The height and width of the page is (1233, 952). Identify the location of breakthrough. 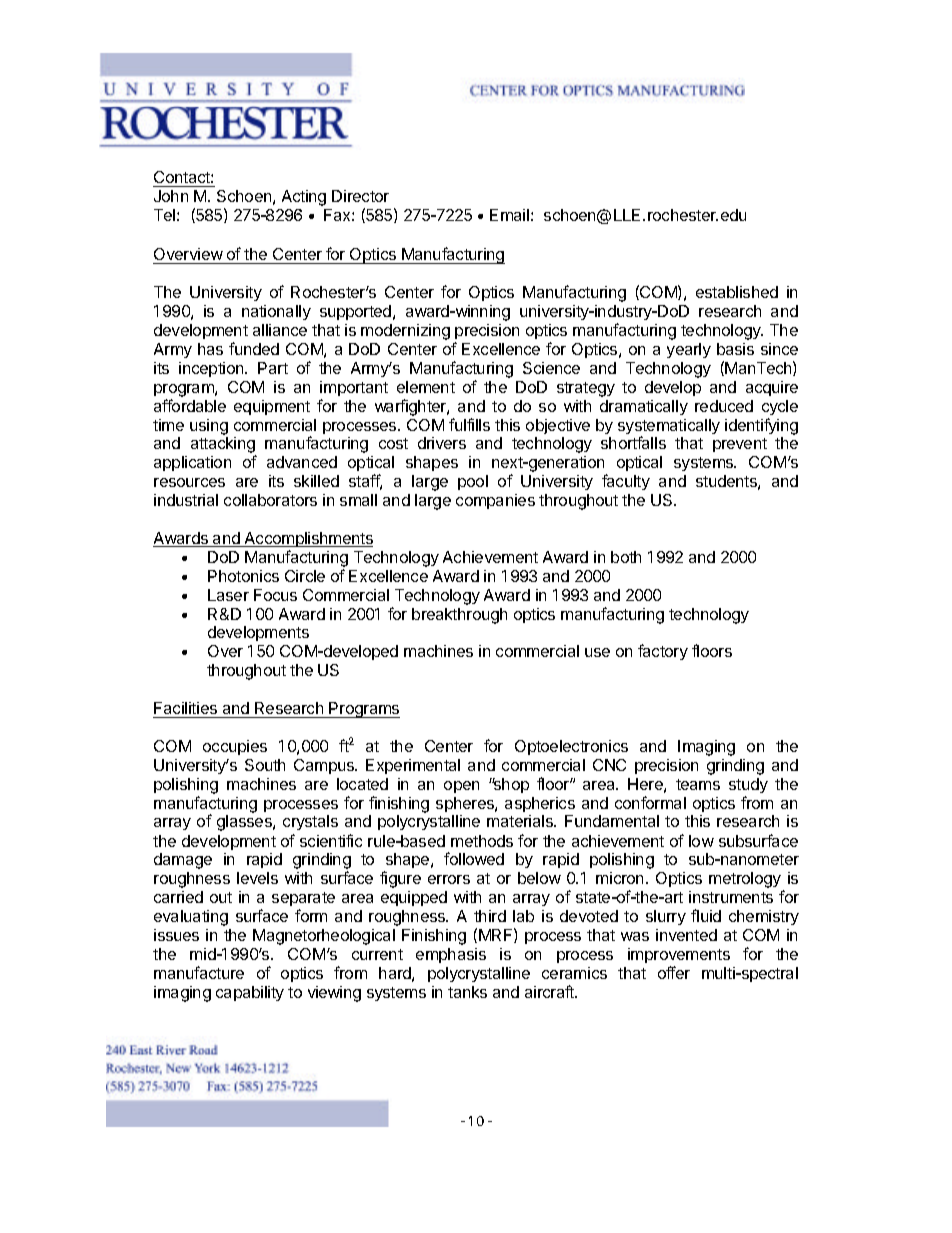
(459, 616).
